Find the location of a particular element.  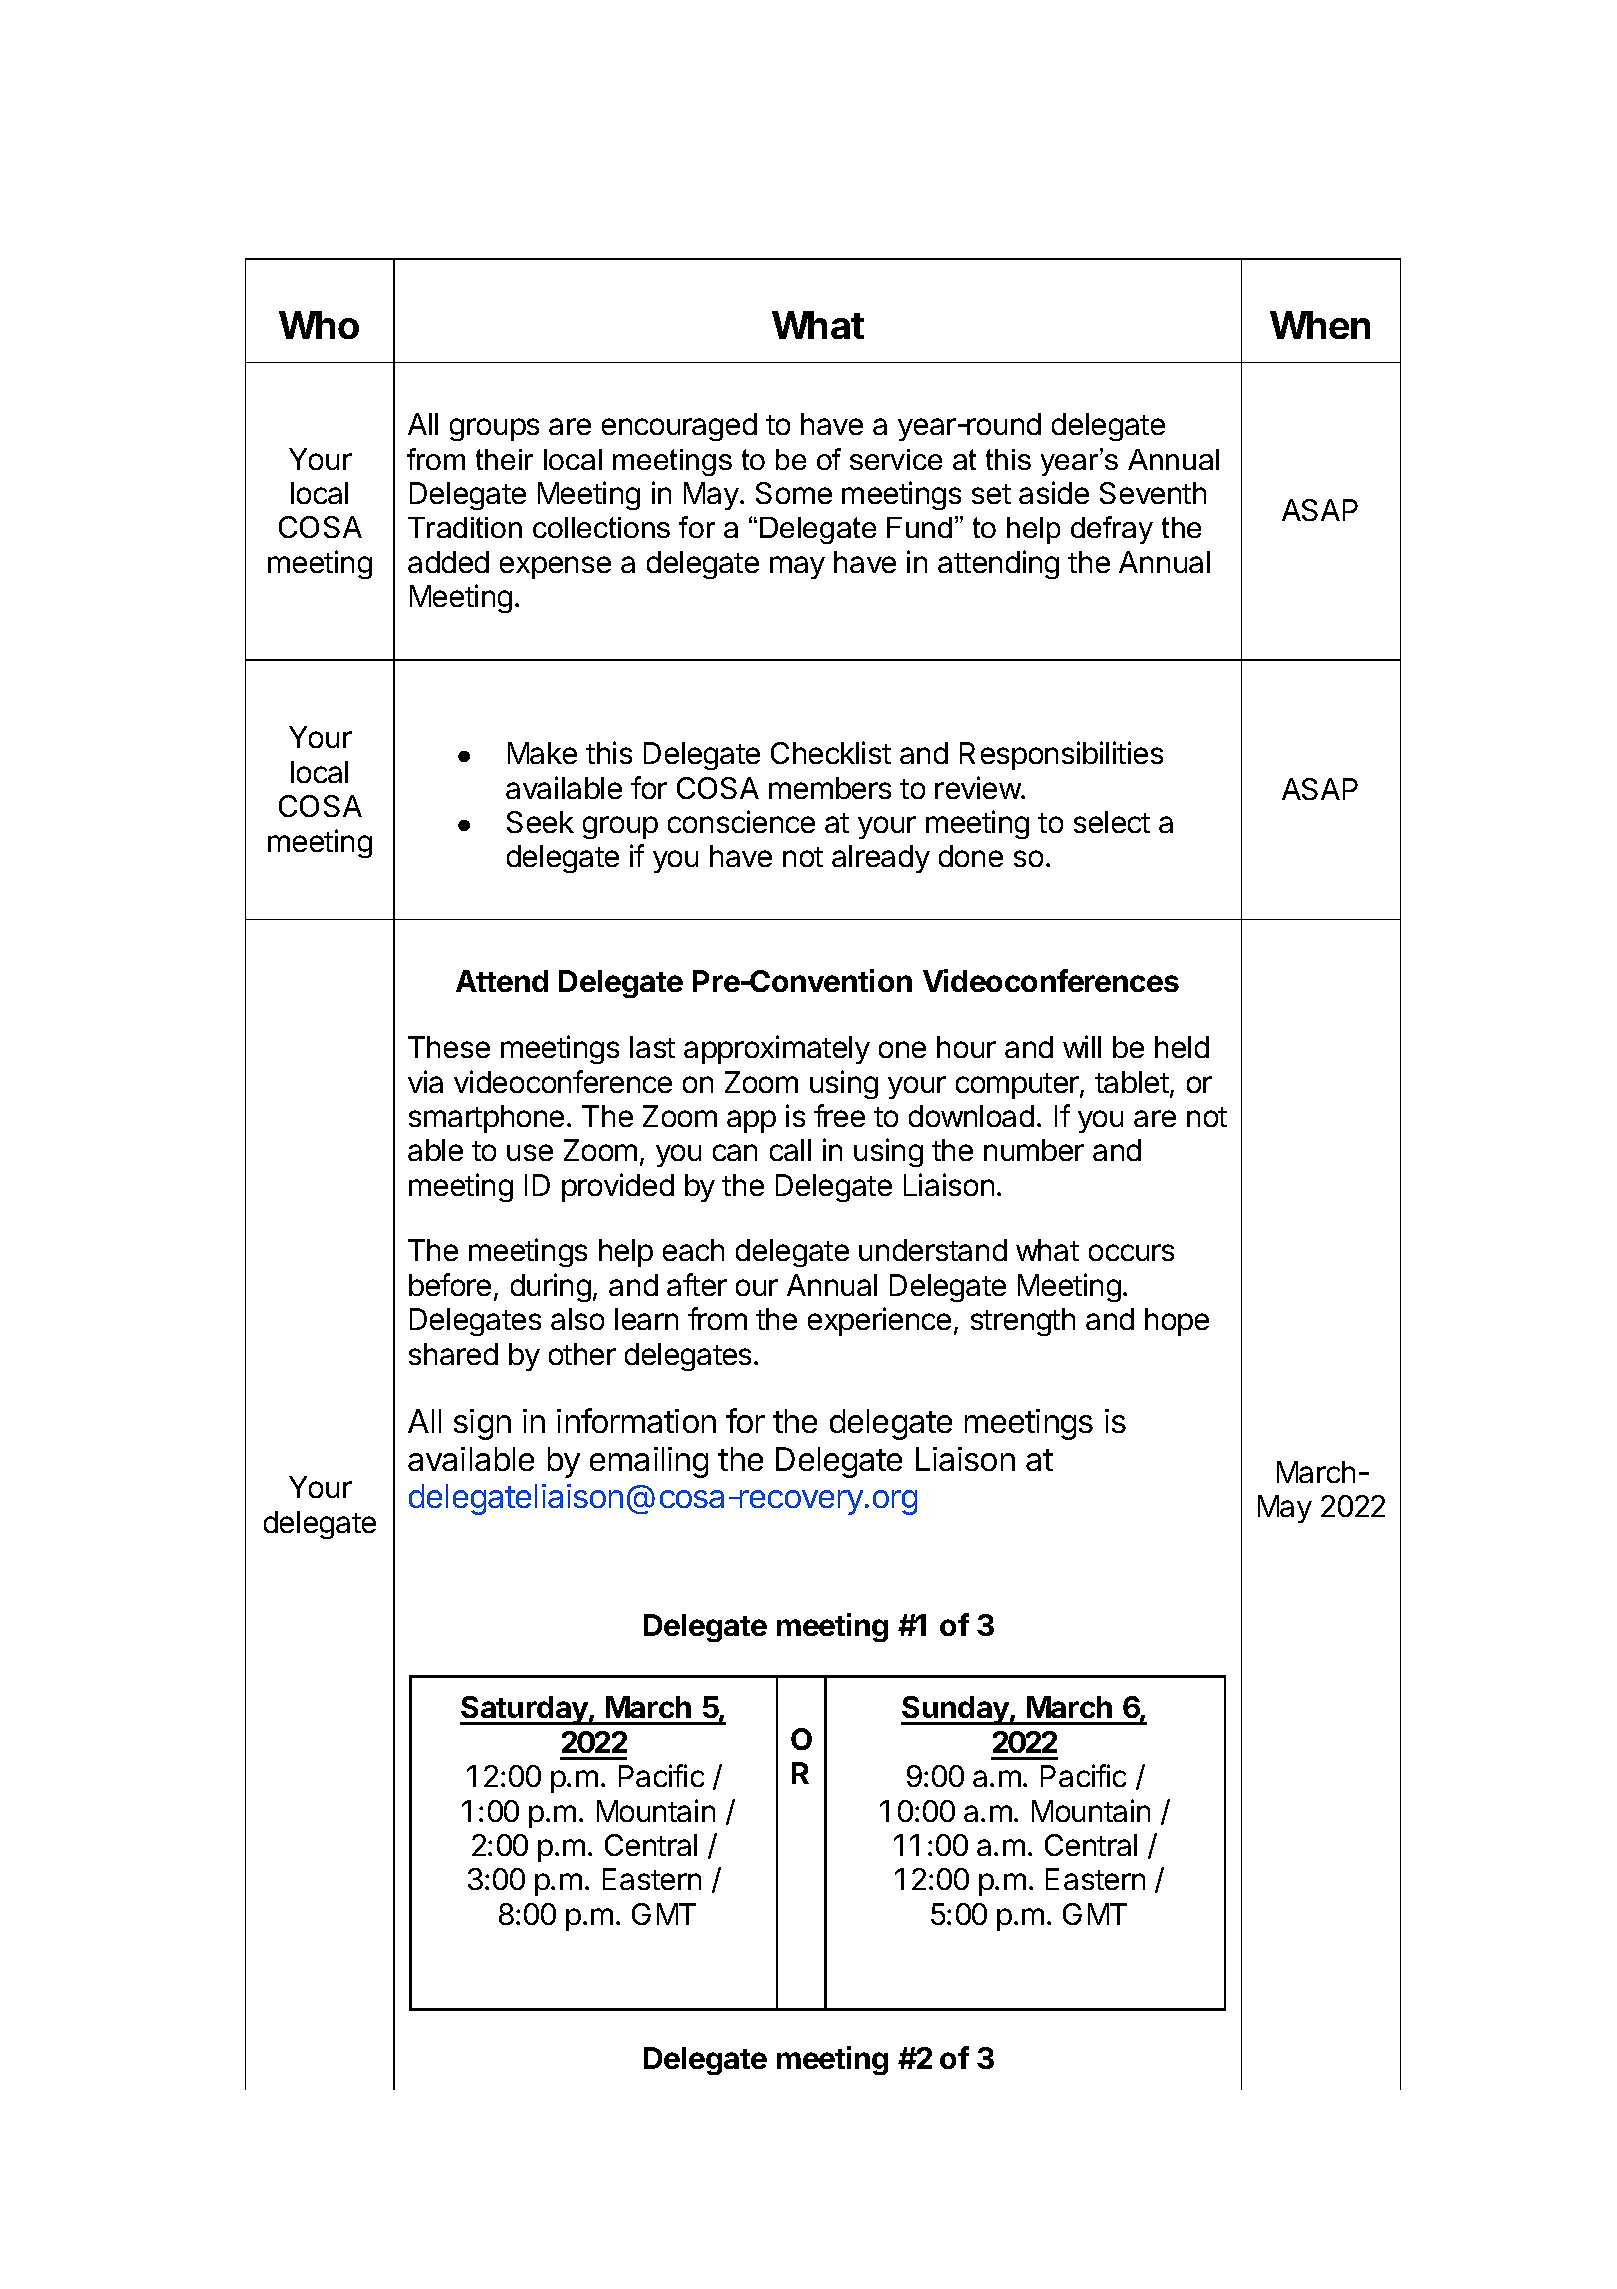

encouraged is located at coordinates (679, 427).
